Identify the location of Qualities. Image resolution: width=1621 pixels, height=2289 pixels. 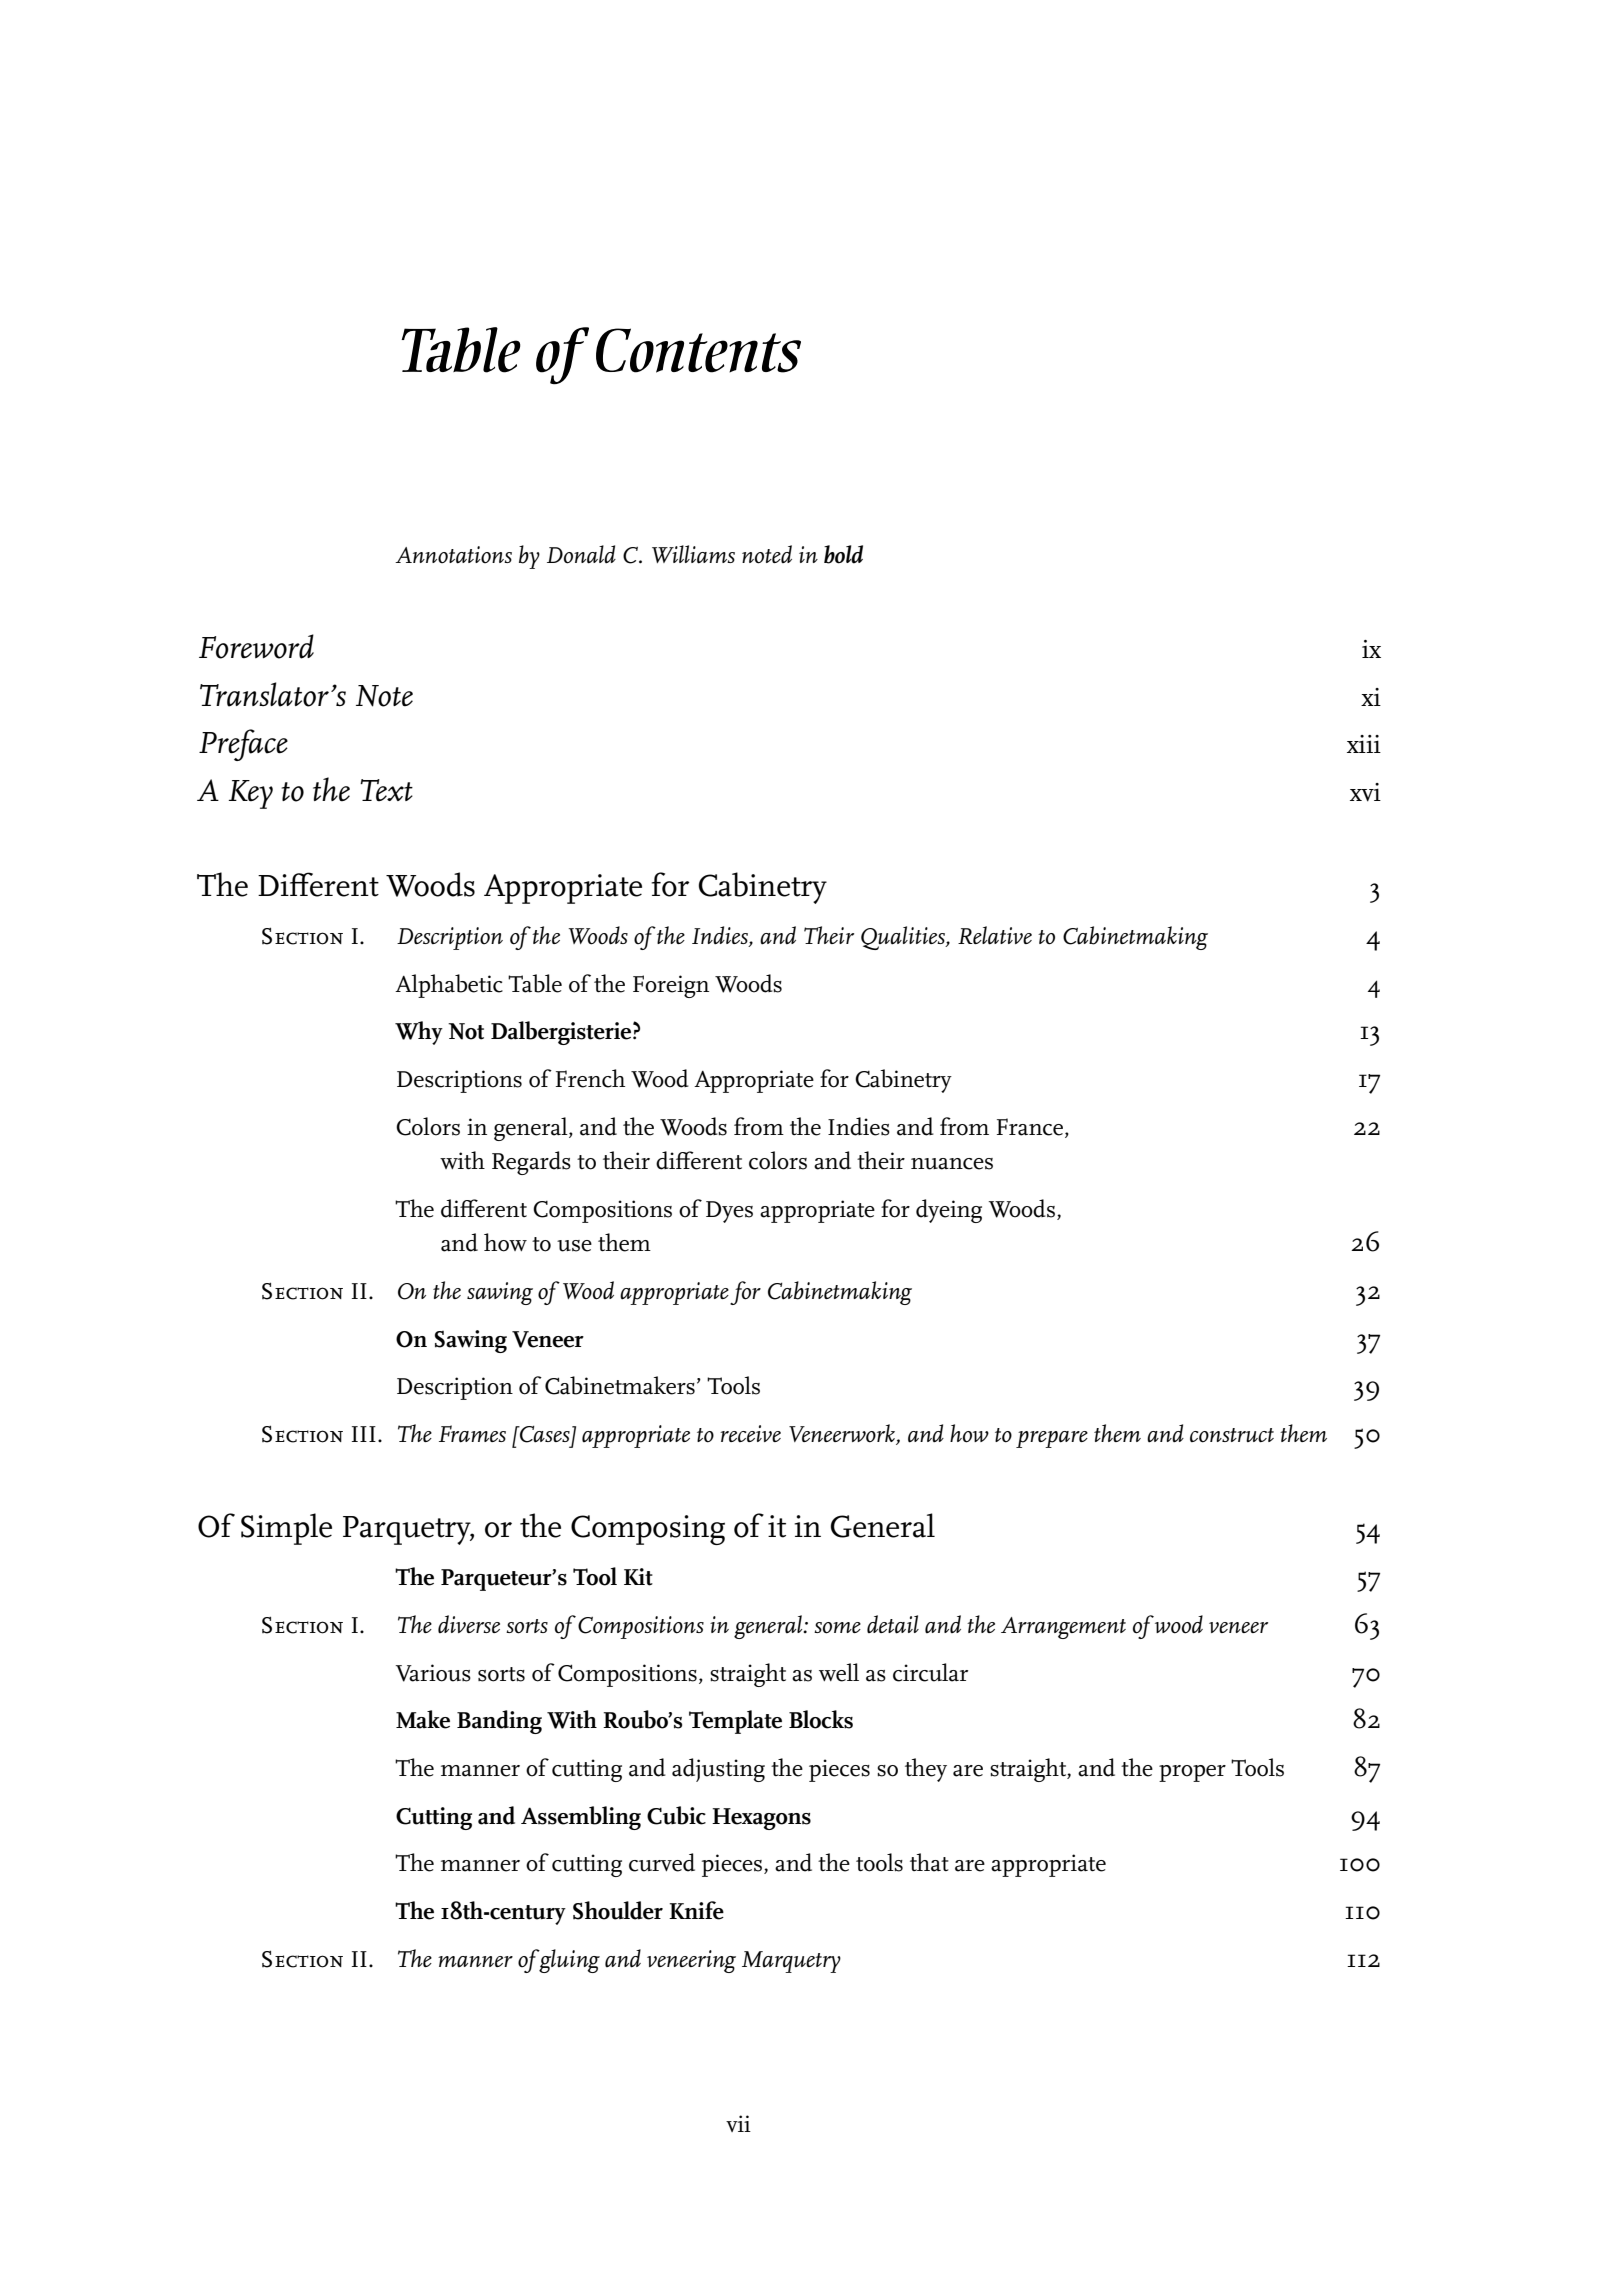
(904, 938).
